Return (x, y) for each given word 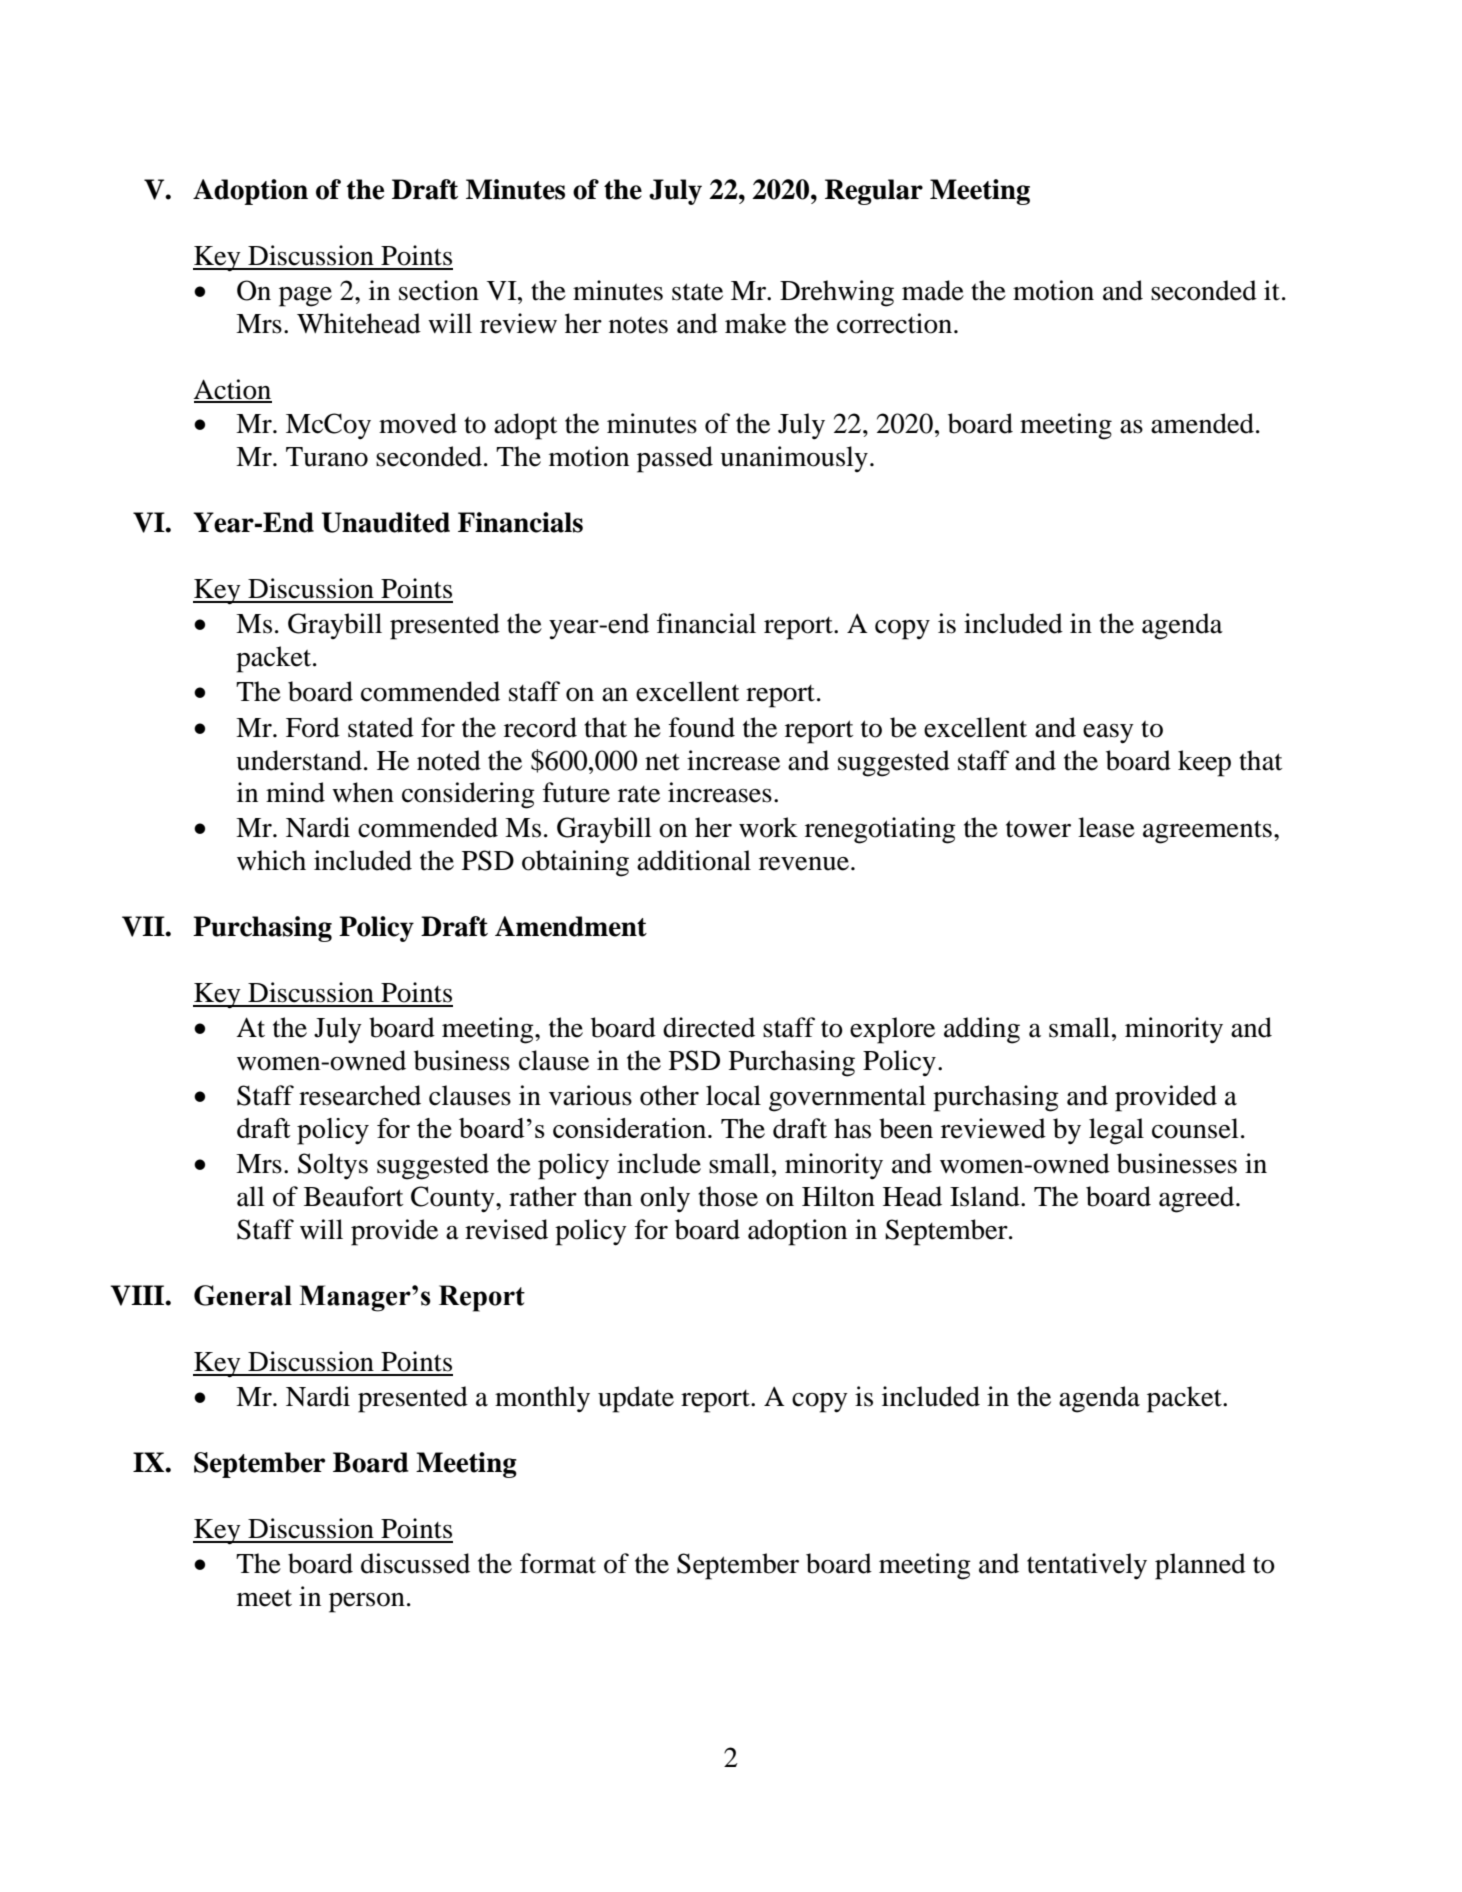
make (755, 323)
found (702, 727)
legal (1116, 1131)
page (305, 297)
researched (360, 1095)
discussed (415, 1563)
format (558, 1563)
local (733, 1095)
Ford (313, 727)
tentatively (1087, 1566)
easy (1108, 734)
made (933, 290)
